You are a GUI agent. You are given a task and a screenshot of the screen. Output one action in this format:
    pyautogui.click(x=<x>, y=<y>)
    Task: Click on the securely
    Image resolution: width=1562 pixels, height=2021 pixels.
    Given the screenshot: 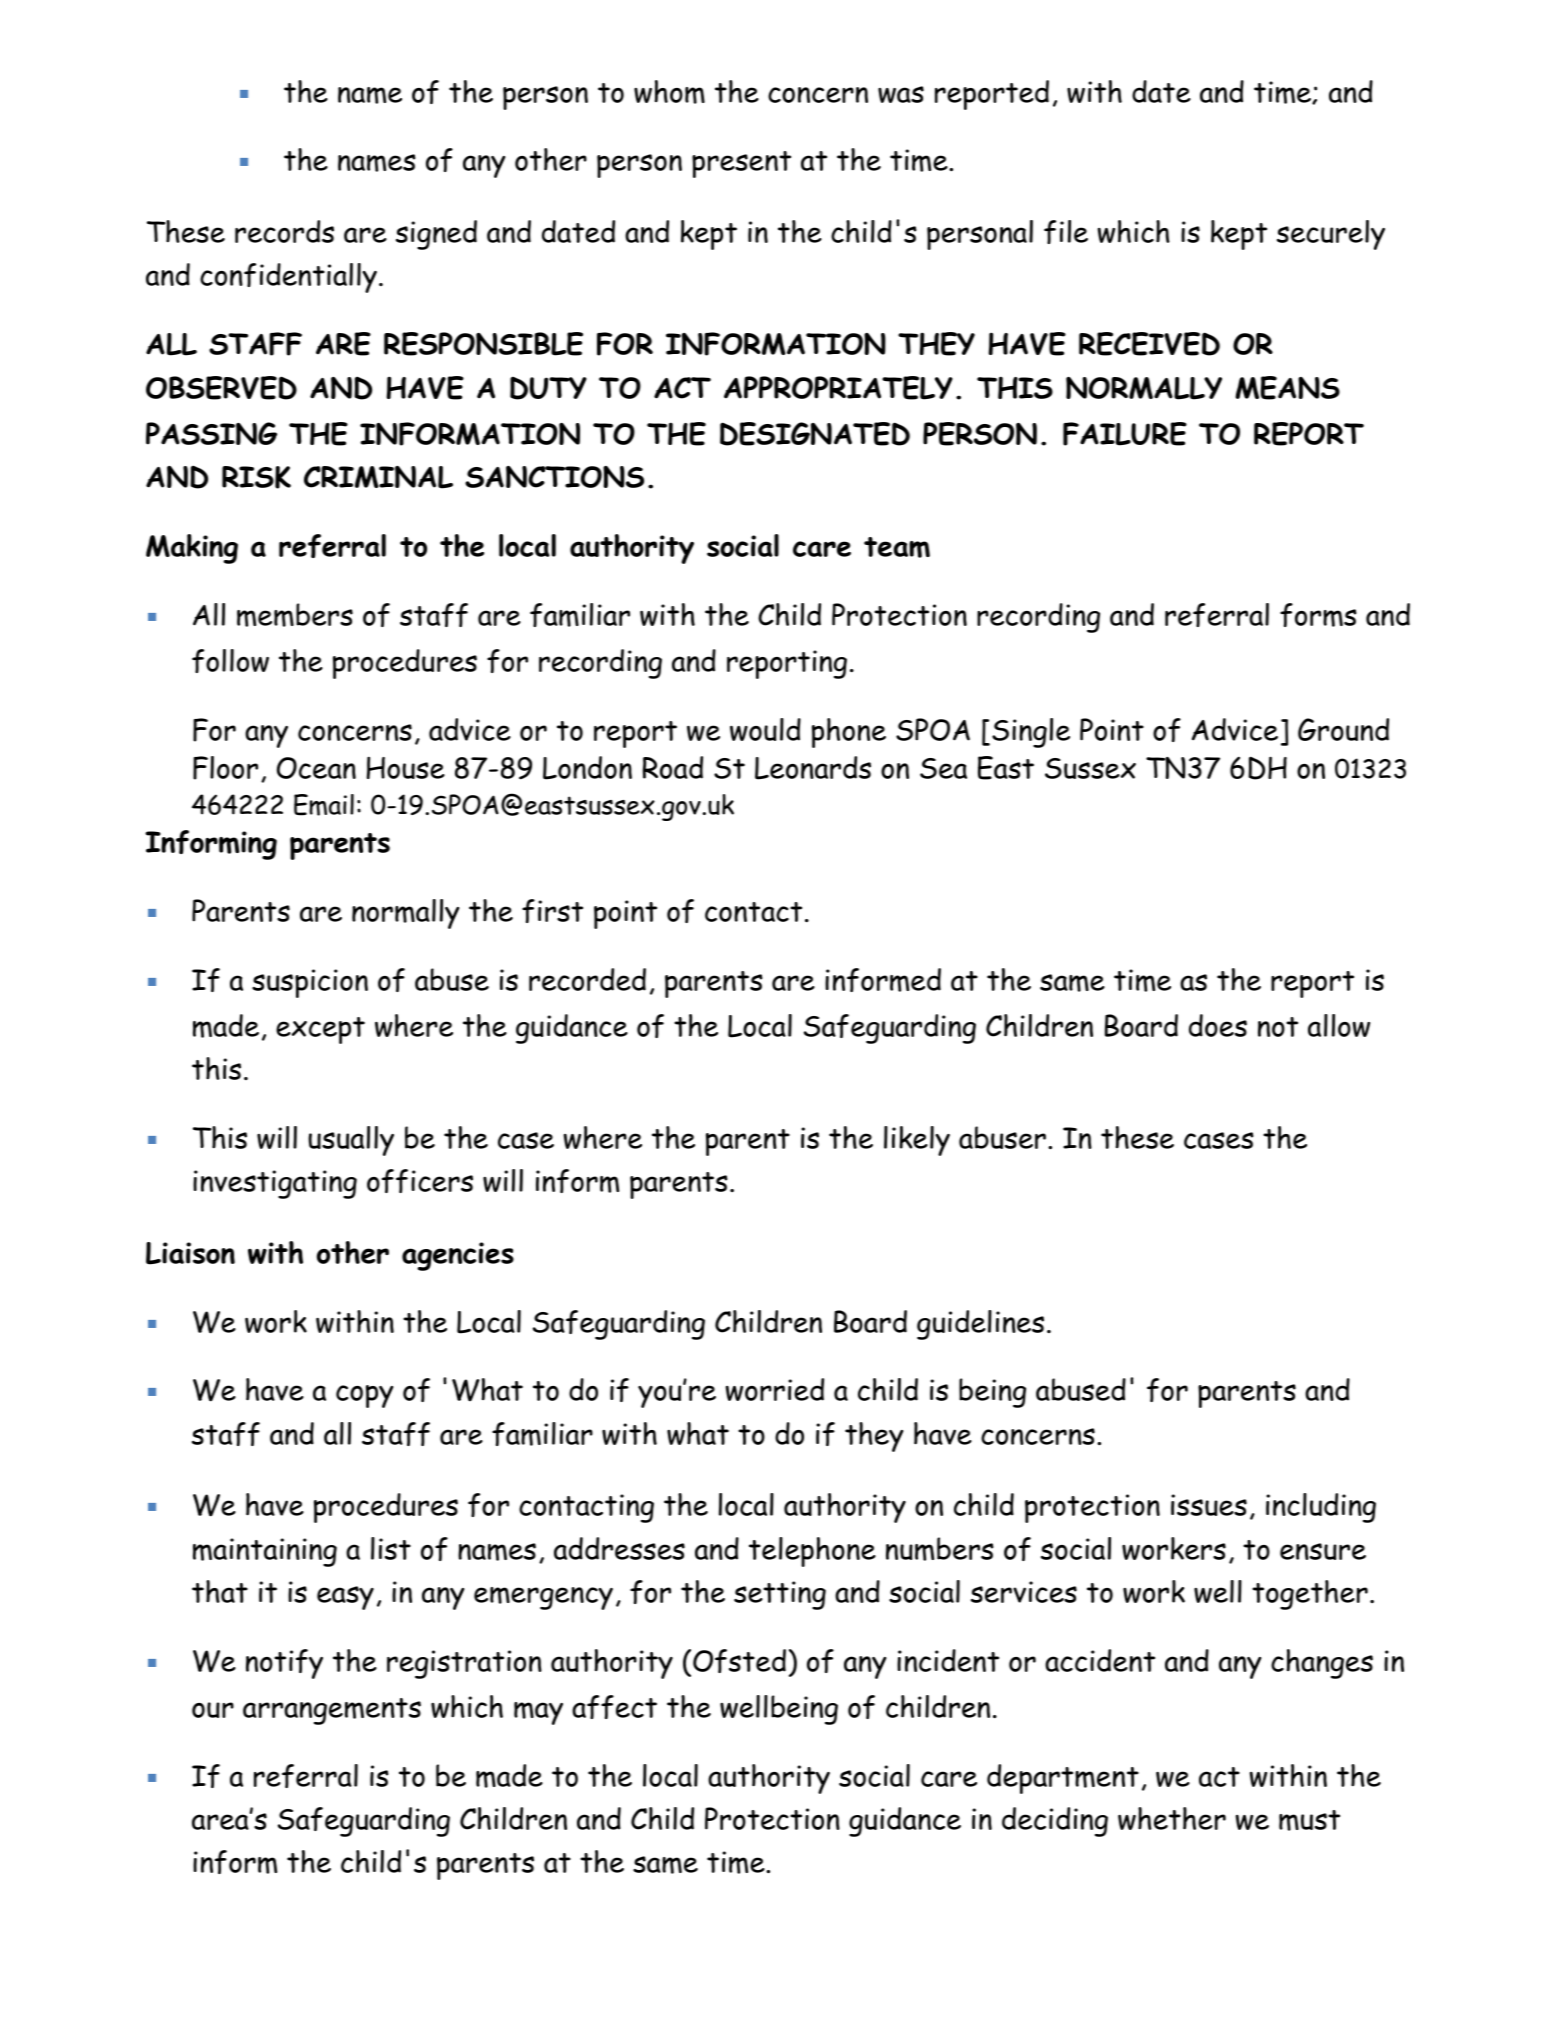 What is the action you would take?
    pyautogui.click(x=1331, y=235)
